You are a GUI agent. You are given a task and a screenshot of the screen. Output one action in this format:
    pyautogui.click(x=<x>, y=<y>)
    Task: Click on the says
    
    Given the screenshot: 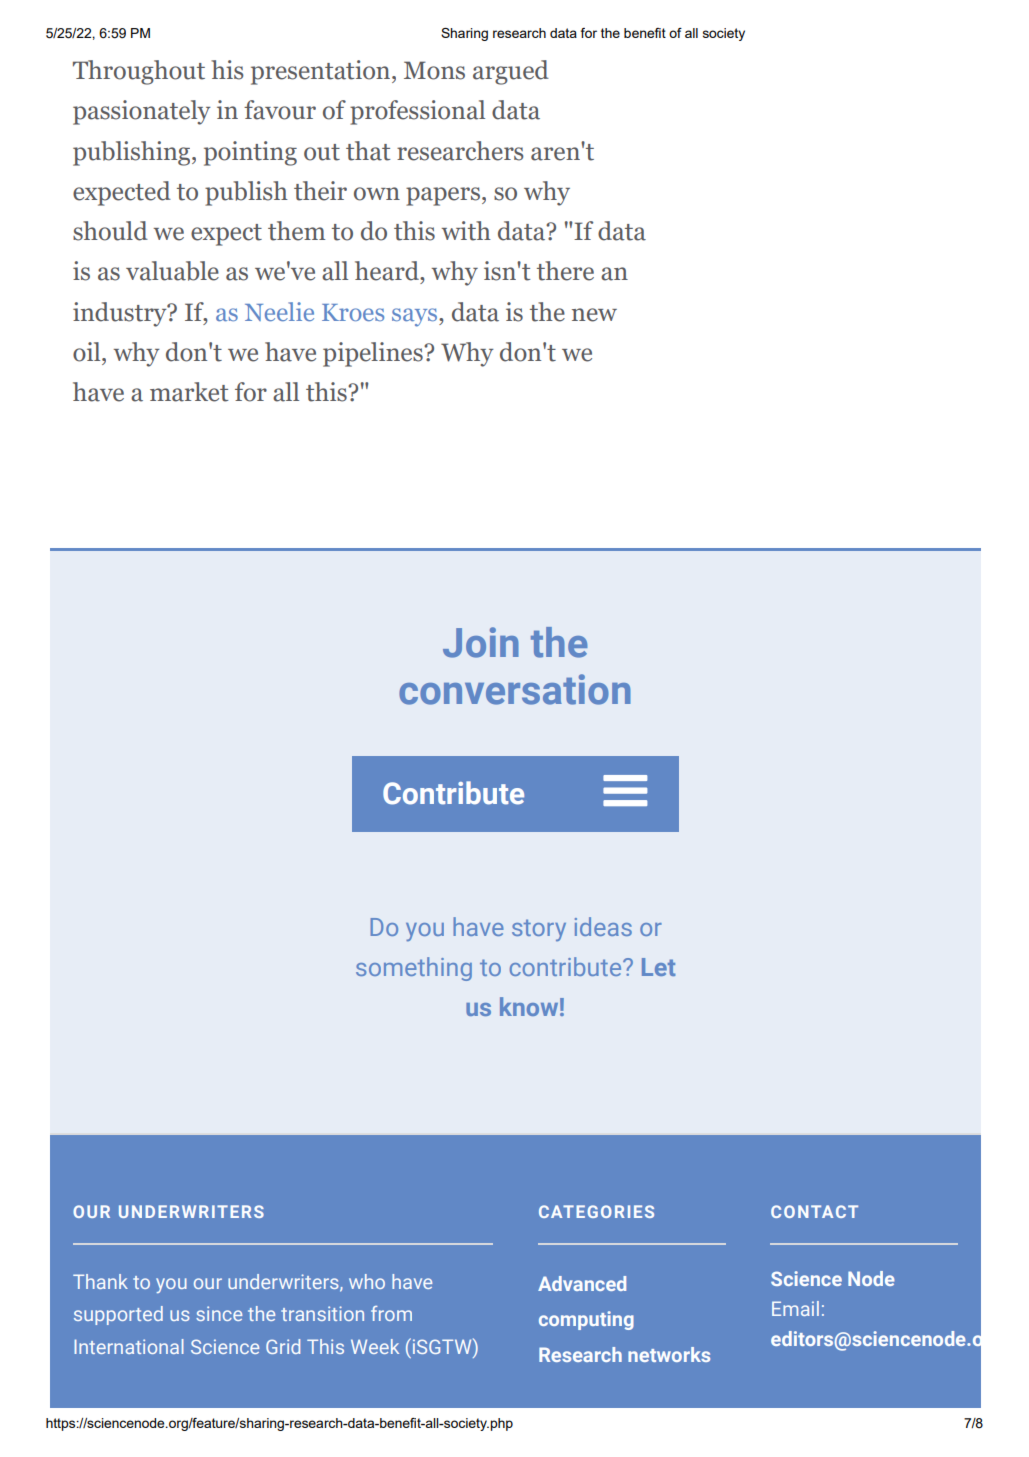 What is the action you would take?
    pyautogui.click(x=416, y=317)
